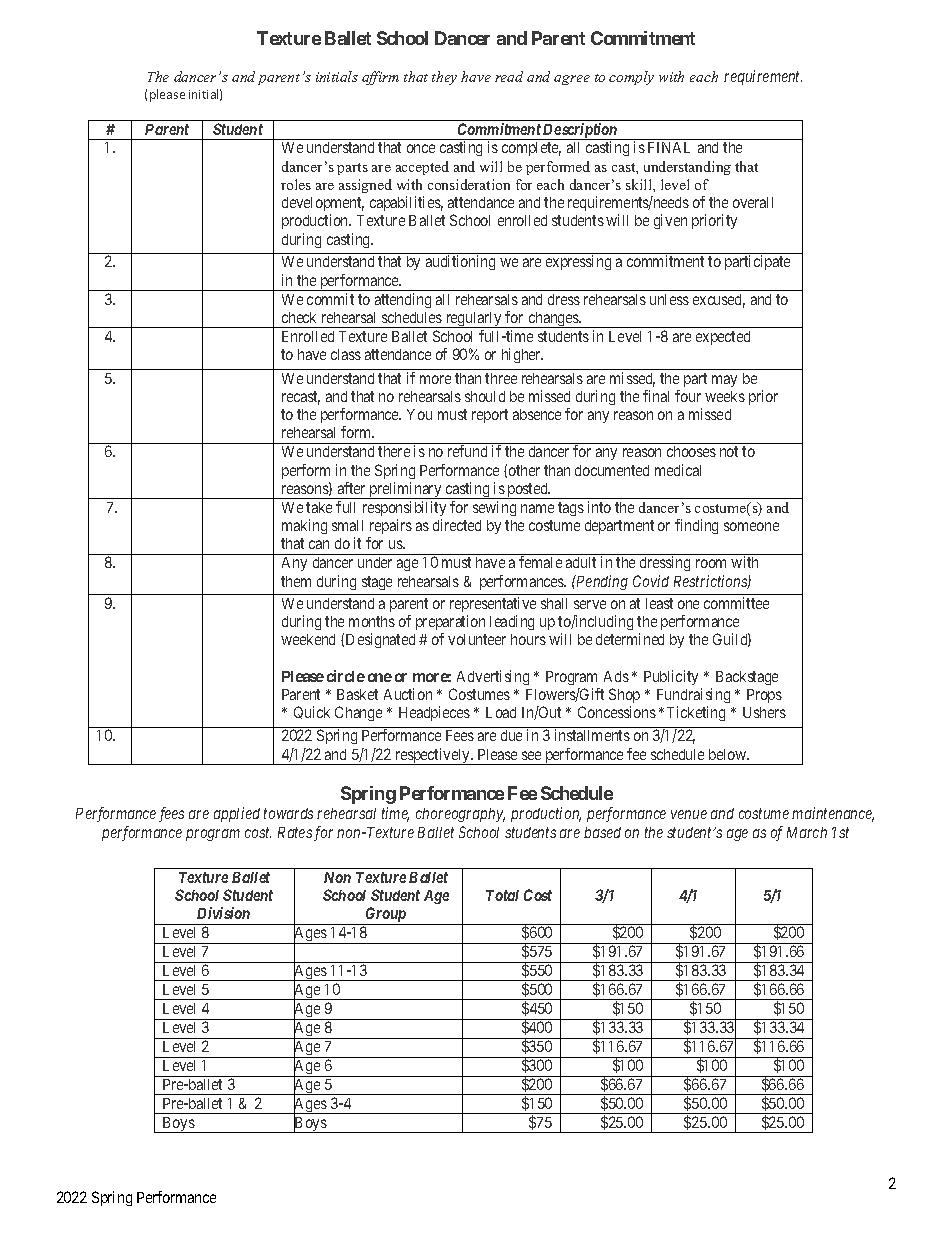 This page has height=1233, width=952. What do you see at coordinates (380, 78) in the page?
I see `affirm` at bounding box center [380, 78].
